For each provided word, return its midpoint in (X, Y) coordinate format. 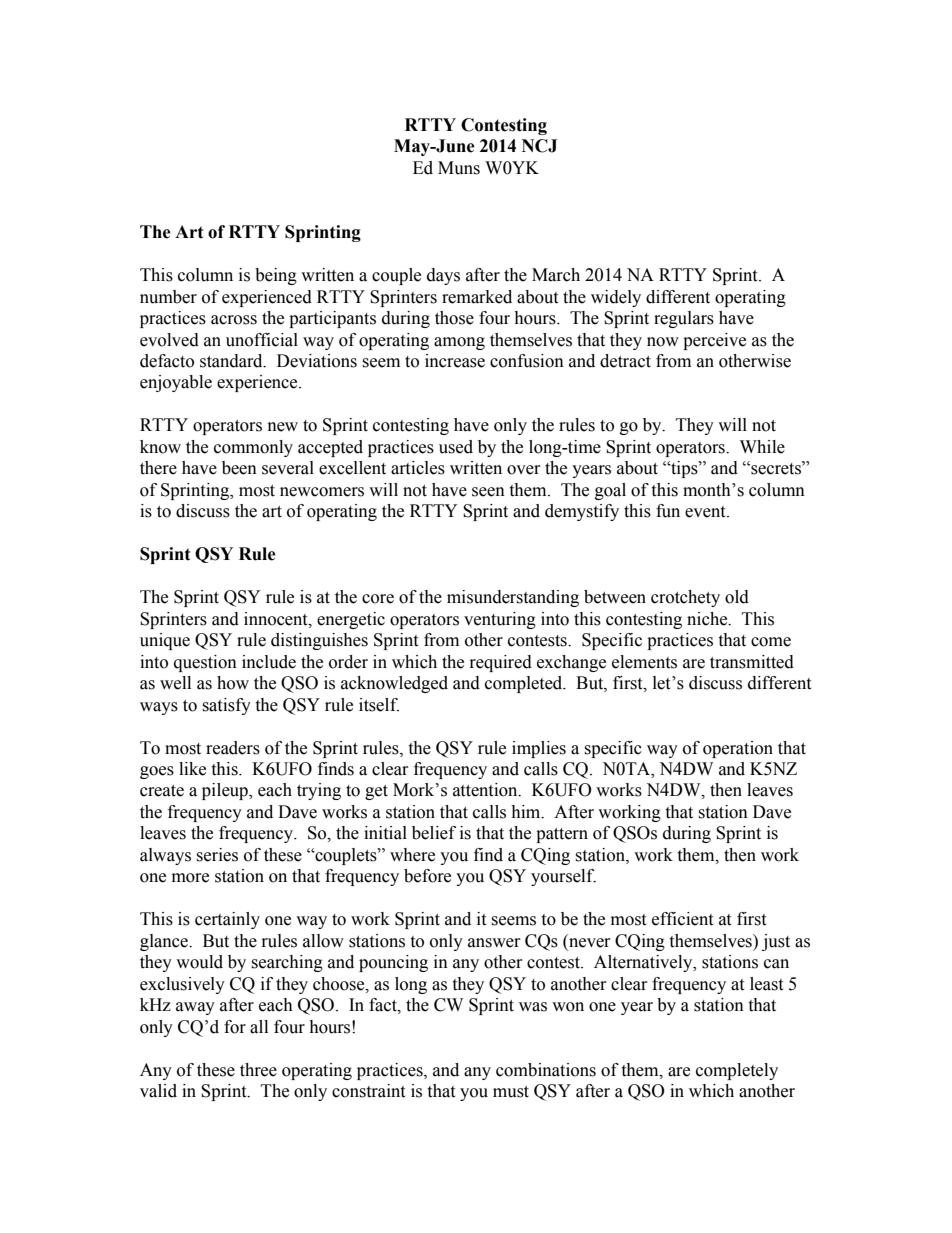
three (258, 1070)
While (762, 447)
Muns (459, 168)
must (511, 1092)
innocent (277, 619)
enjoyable (176, 383)
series (217, 855)
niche (708, 619)
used (456, 447)
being (276, 276)
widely (616, 298)
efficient (682, 919)
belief (434, 833)
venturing (500, 620)
